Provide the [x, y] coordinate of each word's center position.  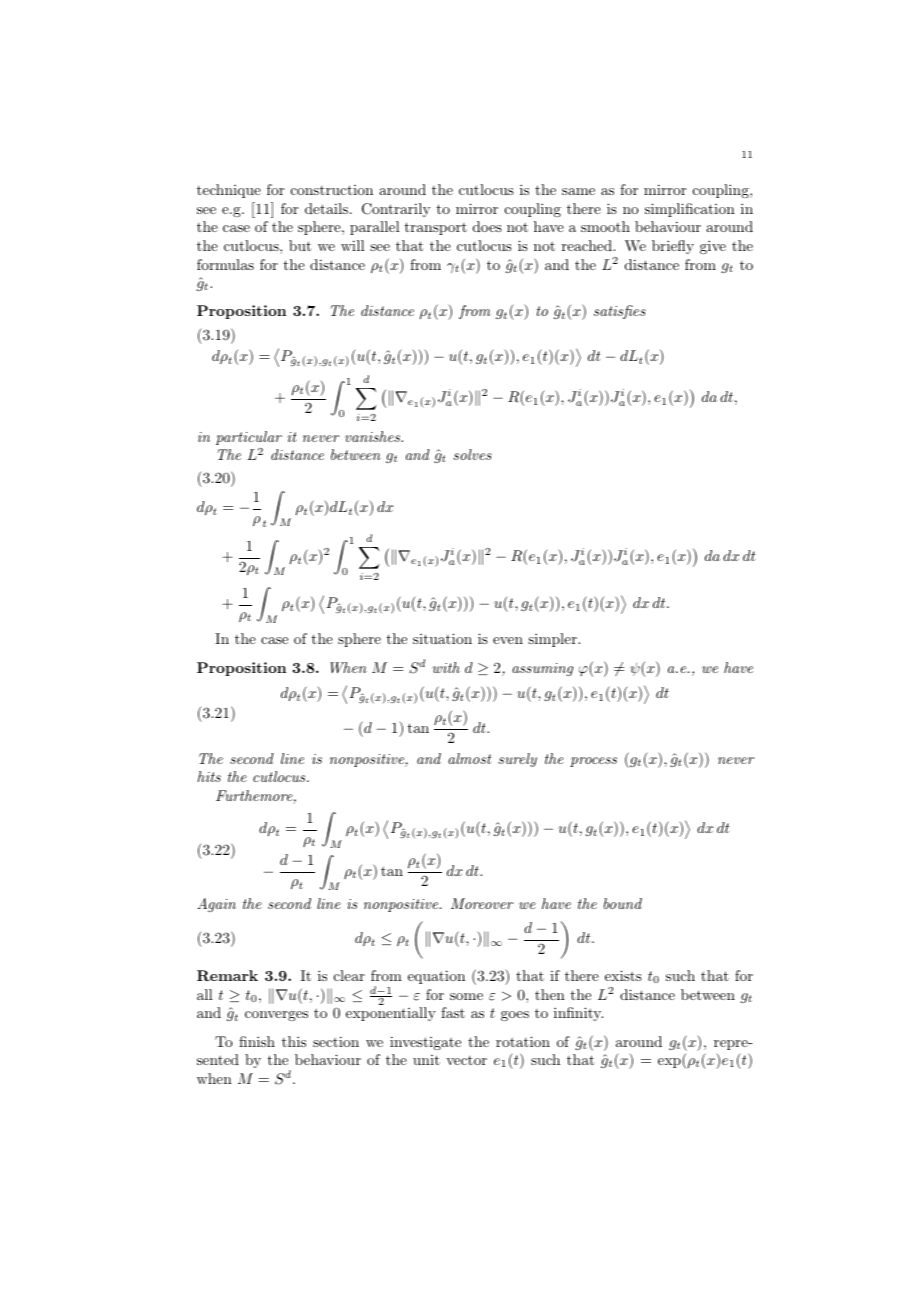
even [508, 640]
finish [257, 1041]
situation [442, 638]
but [300, 245]
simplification [690, 210]
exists [623, 975]
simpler [553, 640]
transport [436, 228]
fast [453, 1012]
